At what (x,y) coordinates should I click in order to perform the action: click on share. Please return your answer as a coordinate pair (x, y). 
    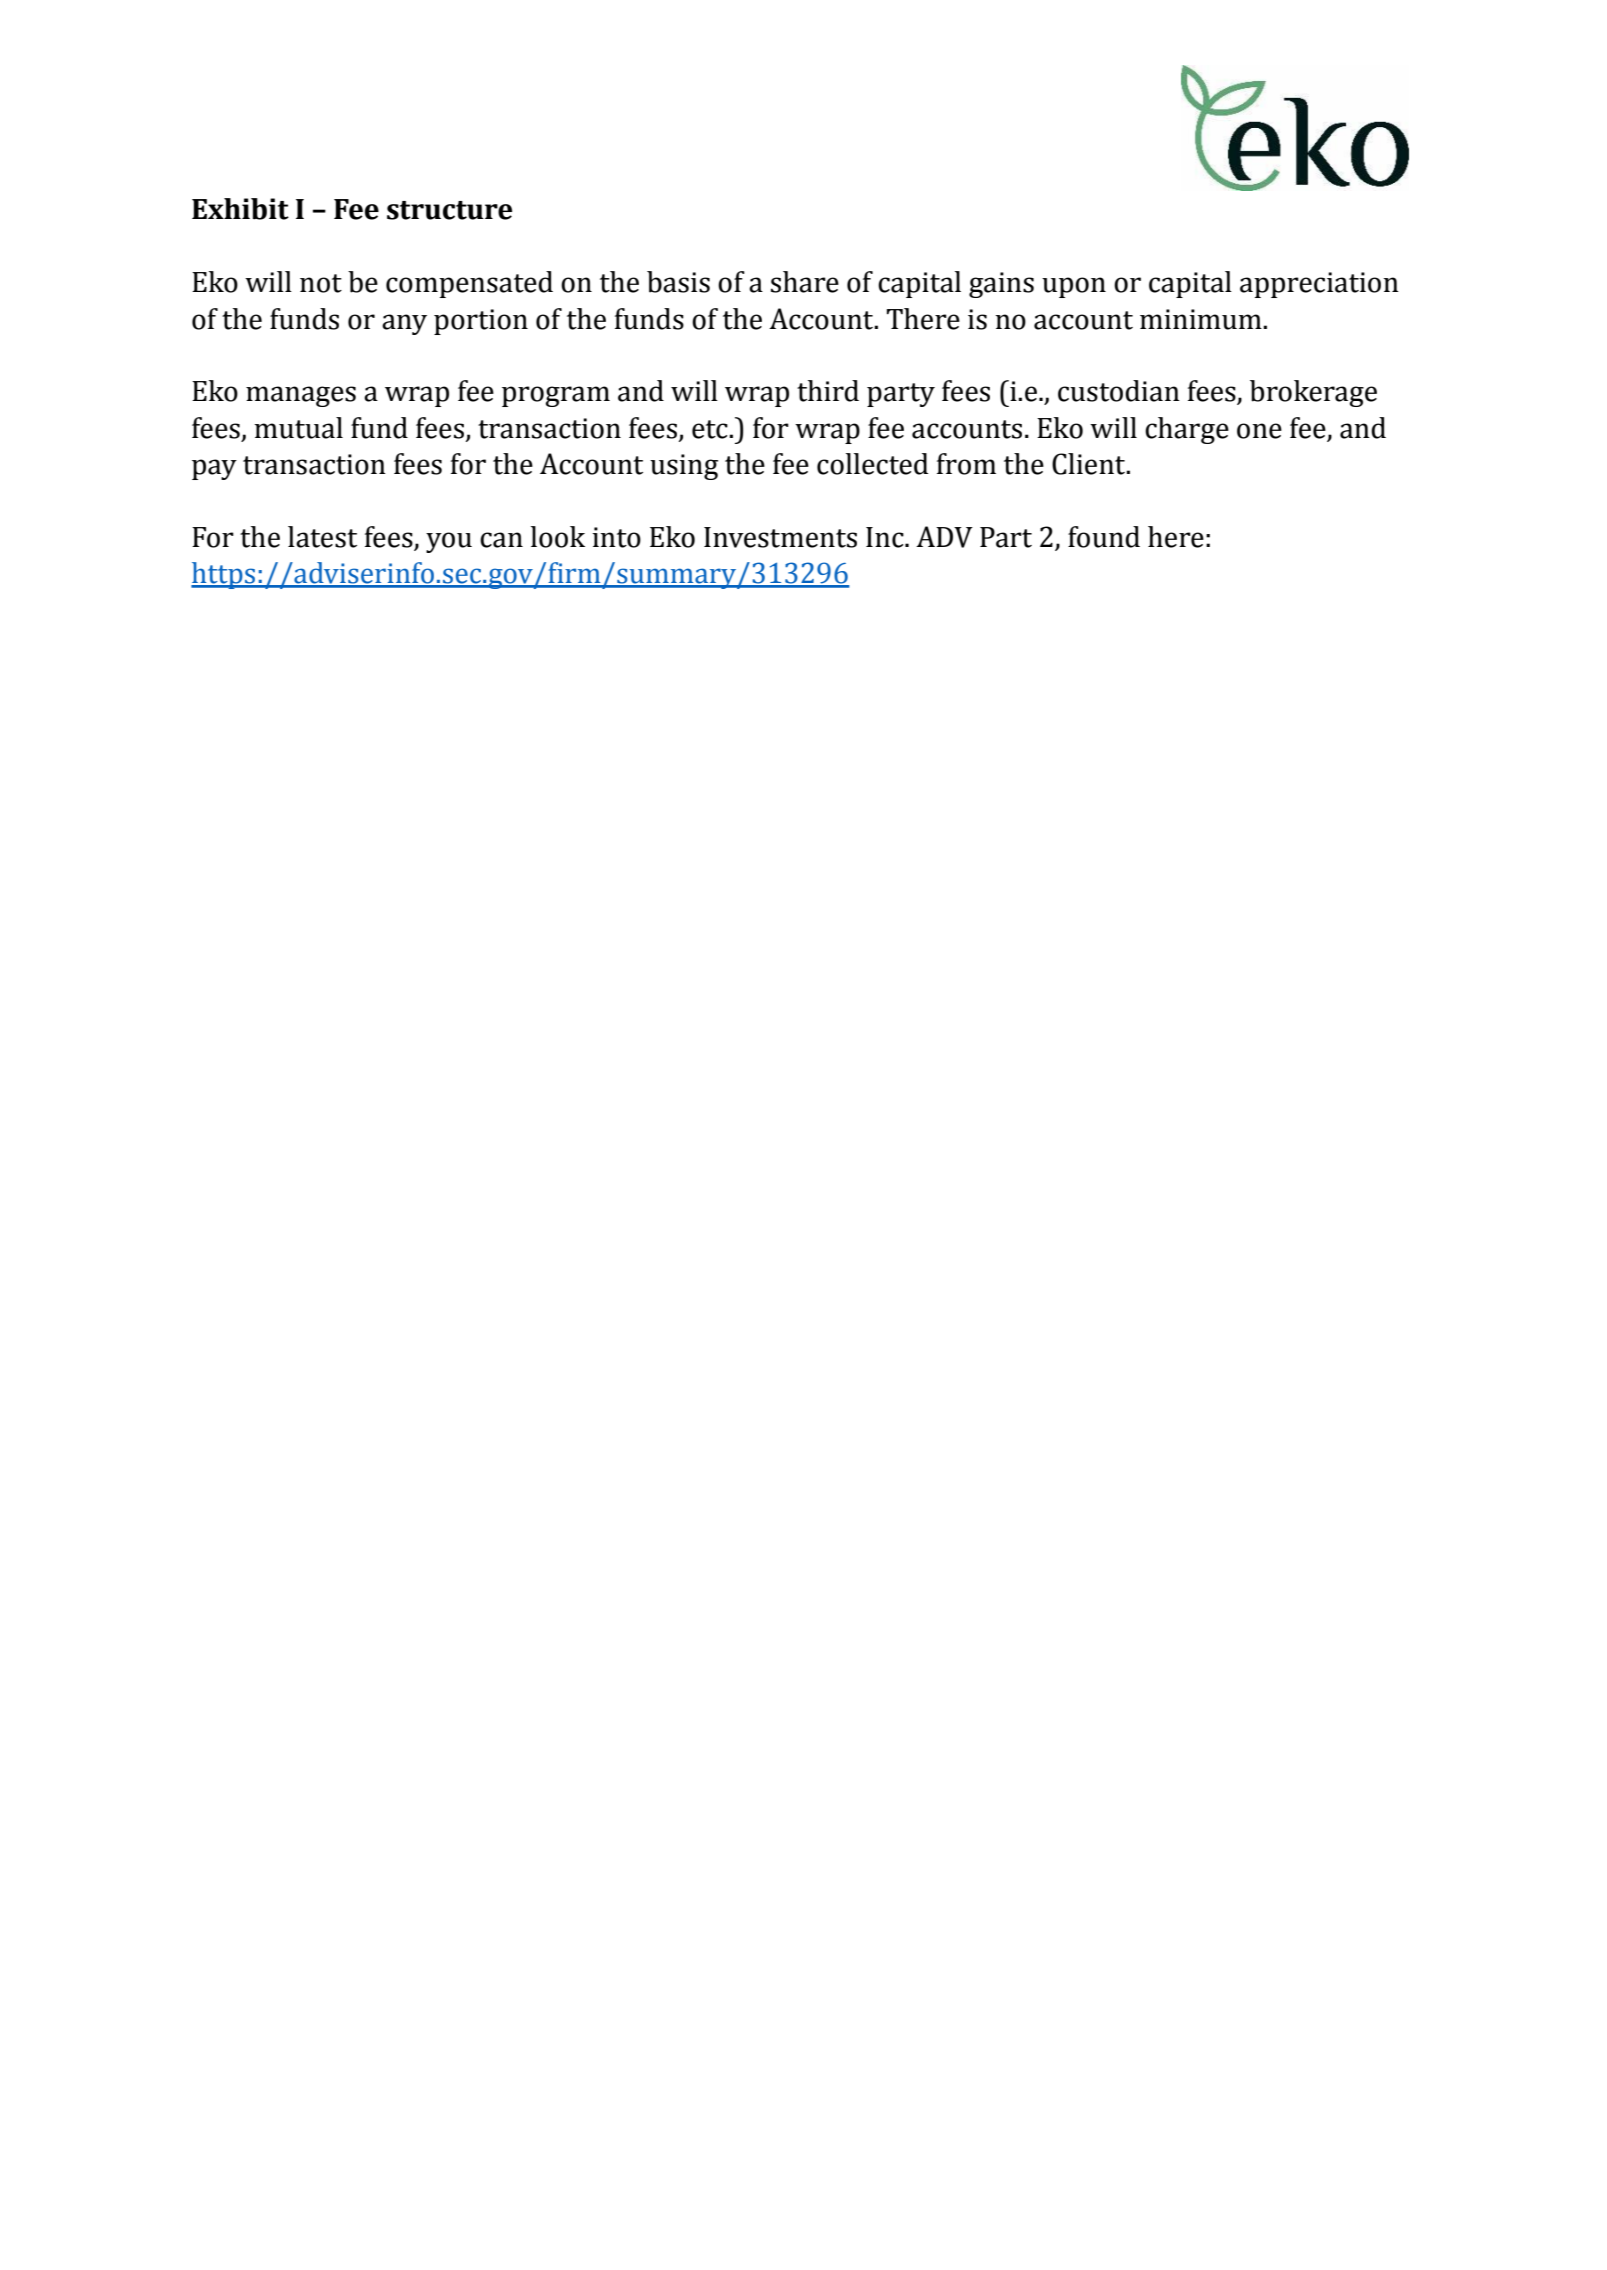
    Looking at the image, I should click on (805, 282).
